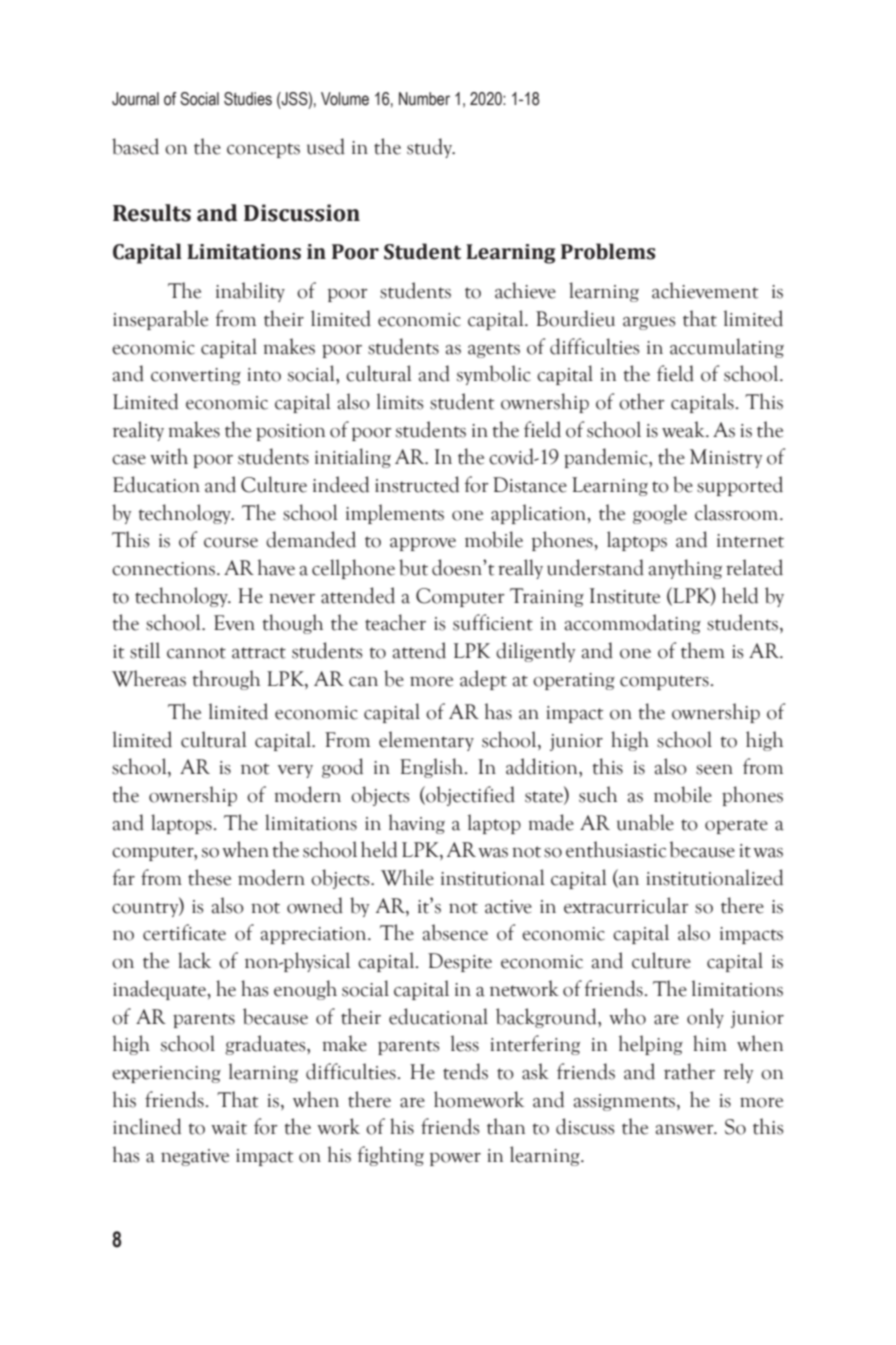  Describe the element at coordinates (229, 1128) in the image. I see `wait` at that location.
